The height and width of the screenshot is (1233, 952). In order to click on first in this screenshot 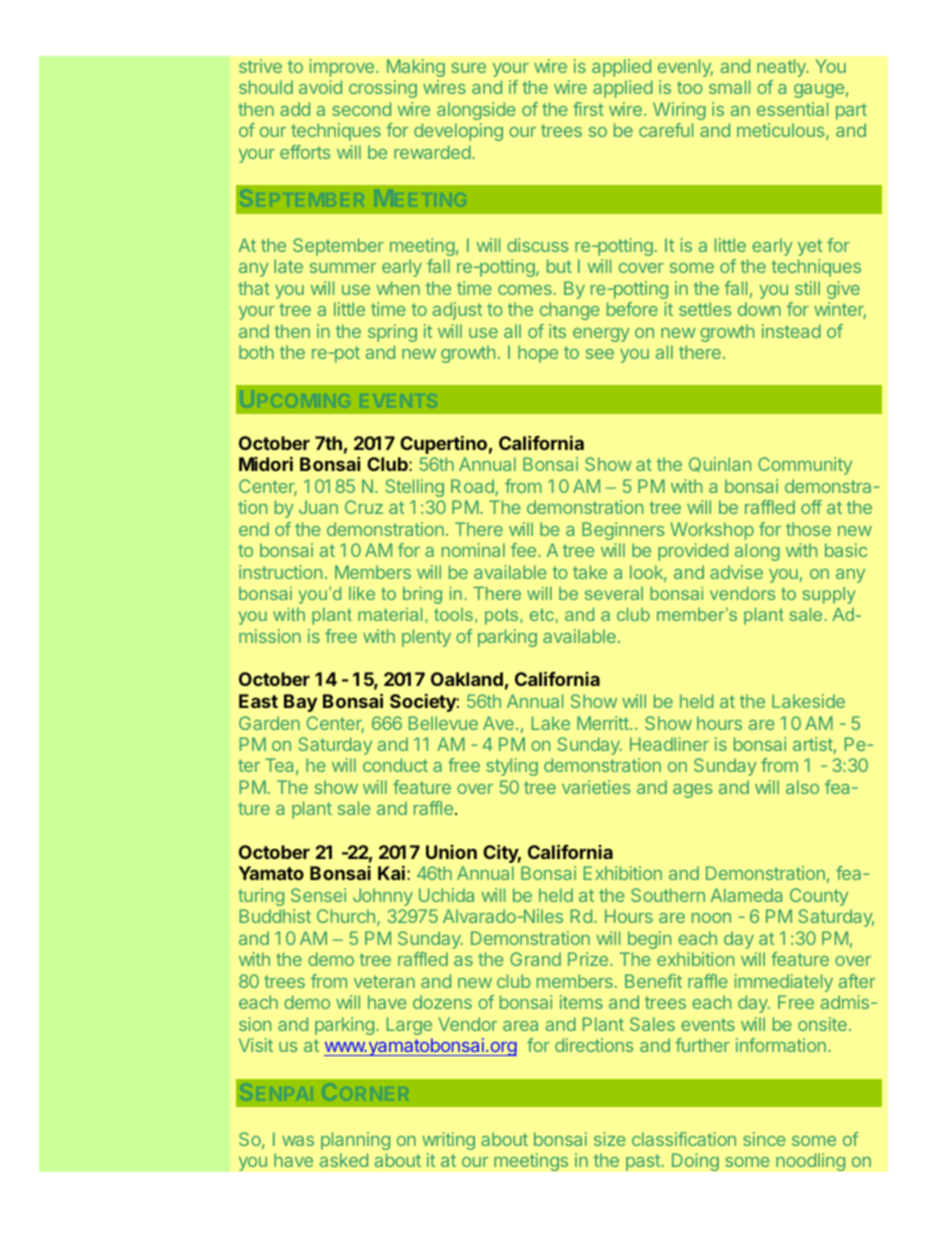, I will do `click(588, 109)`.
